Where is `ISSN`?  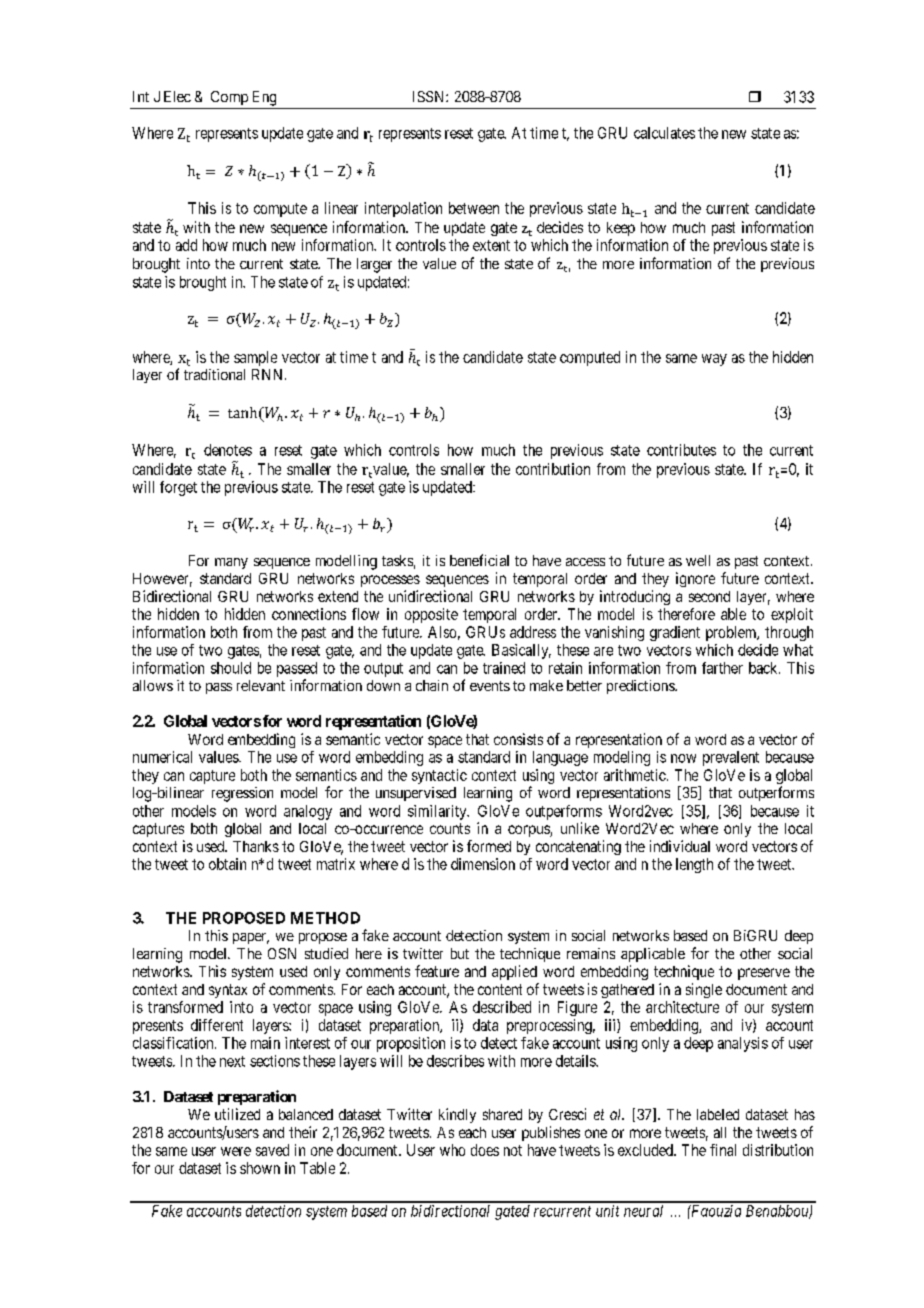
ISSN is located at coordinates (430, 96).
